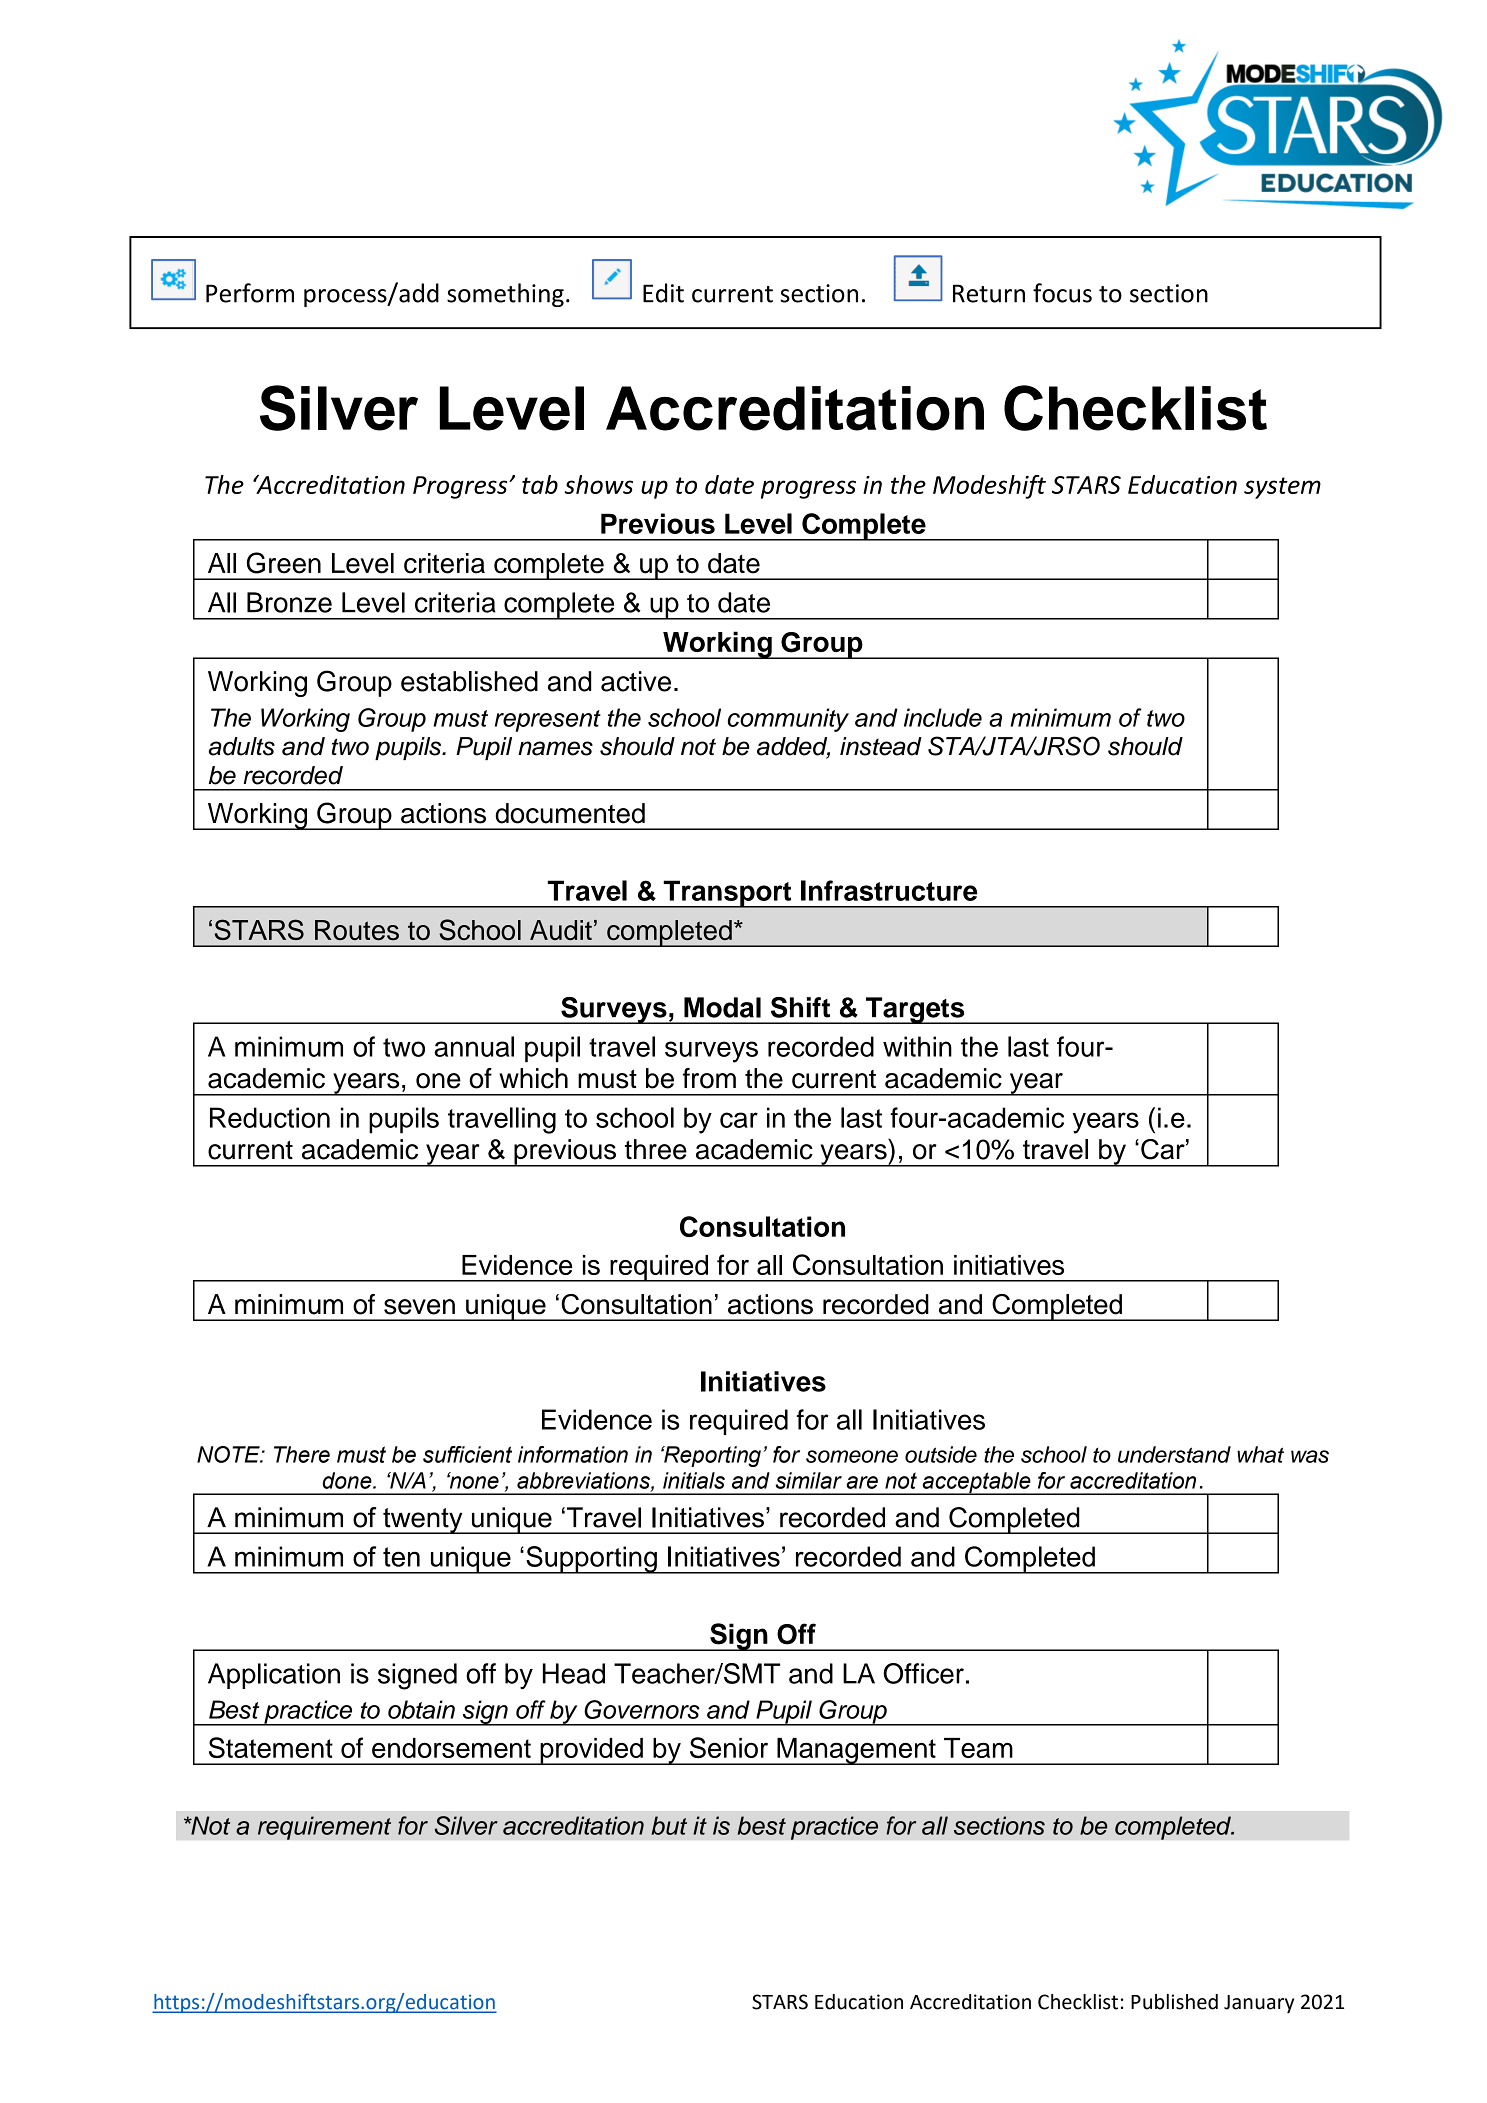  I want to click on Routes, so click(357, 930).
